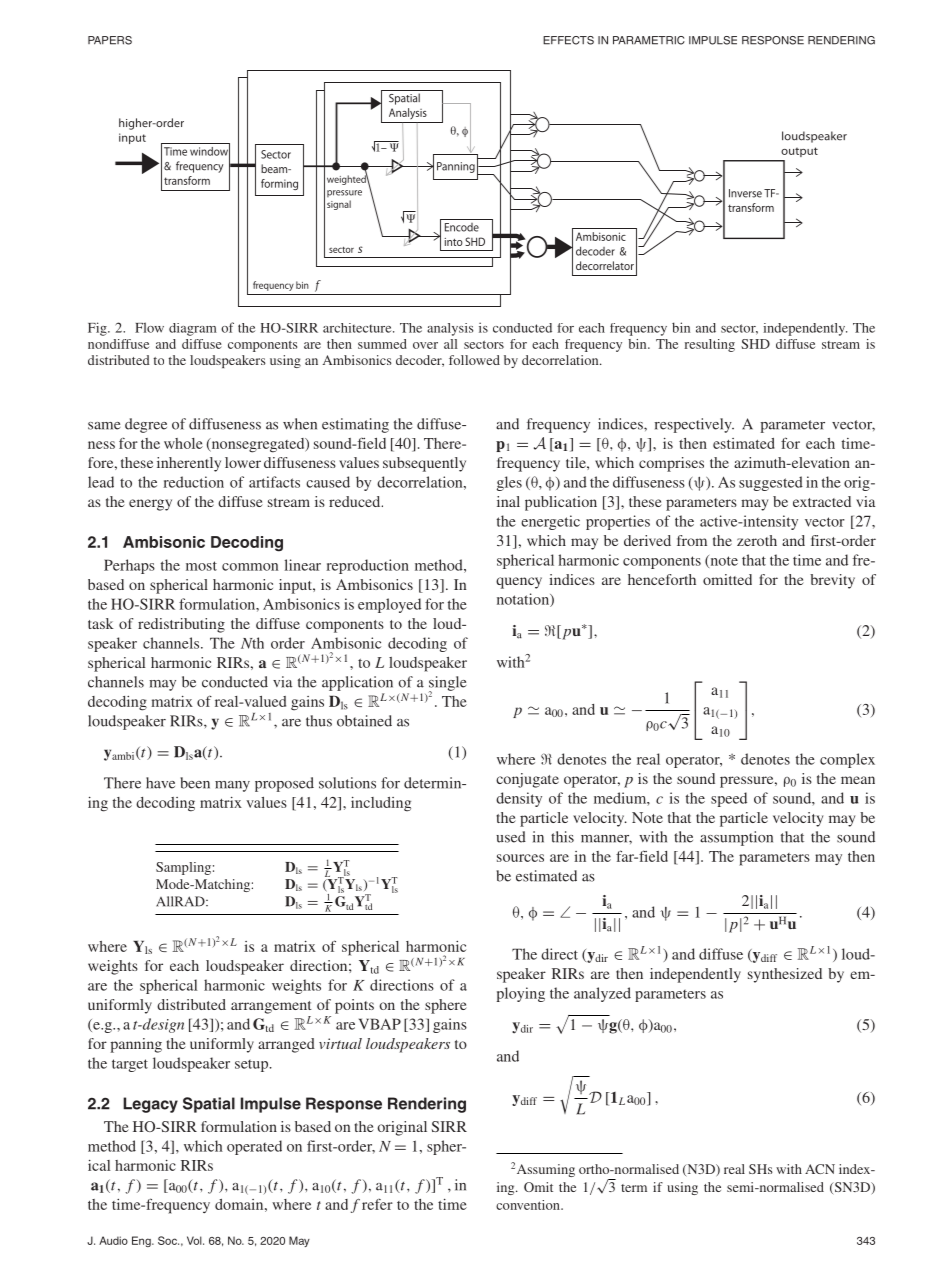 This screenshot has height=1275, width=952. What do you see at coordinates (448, 684) in the screenshot?
I see `single` at bounding box center [448, 684].
